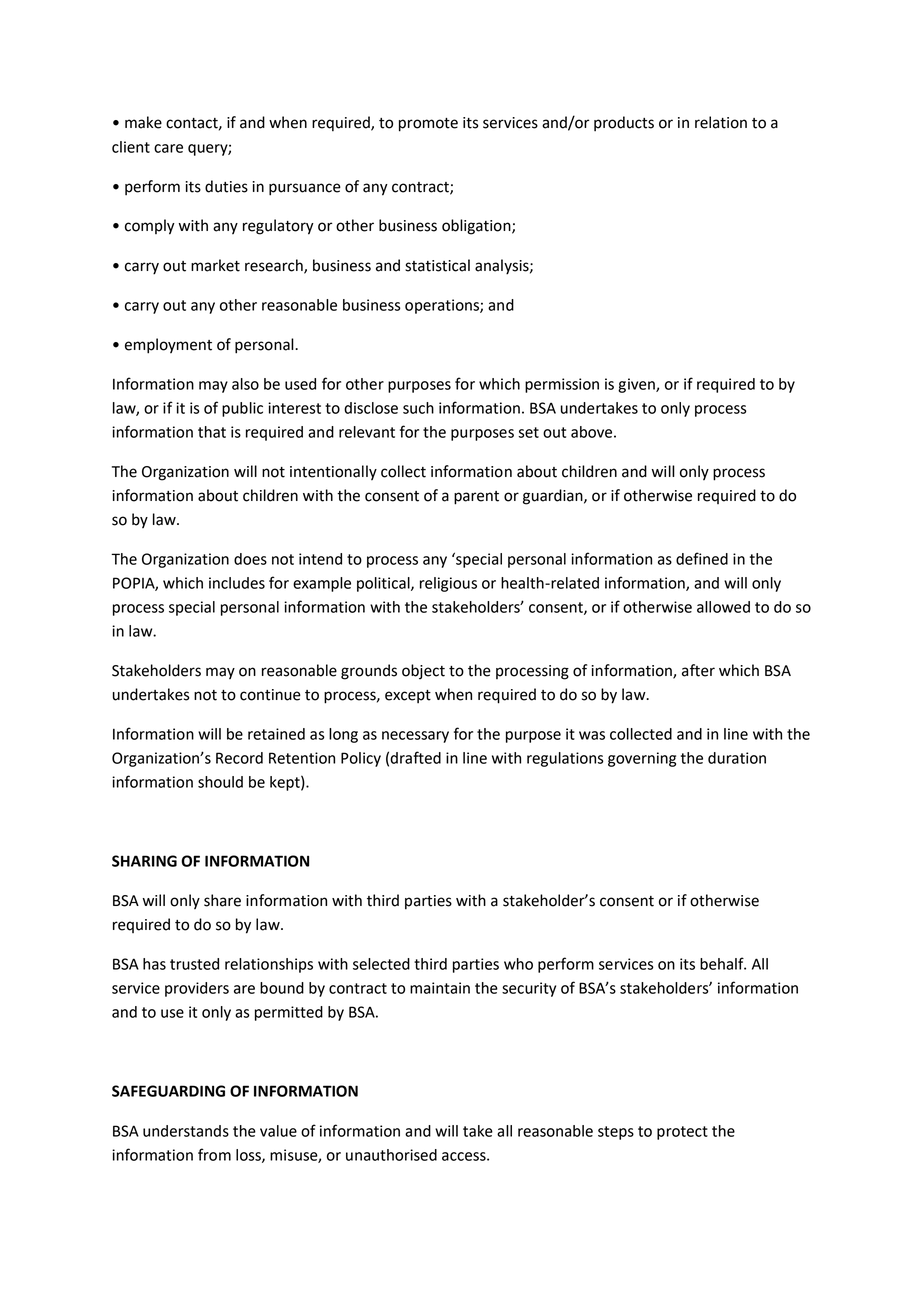 The height and width of the screenshot is (1308, 924). Describe the element at coordinates (476, 498) in the screenshot. I see `parent` at that location.
